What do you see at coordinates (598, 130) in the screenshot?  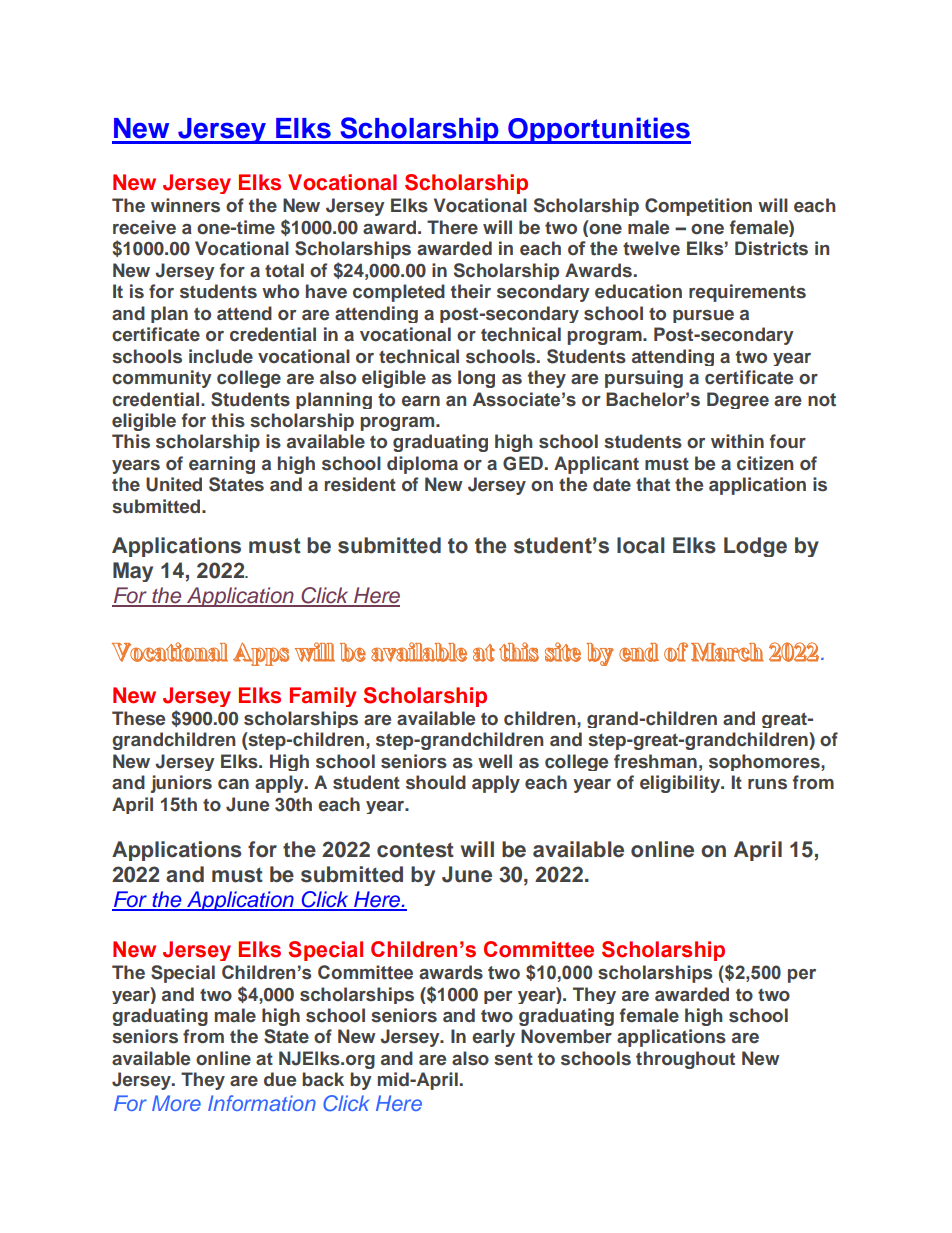 I see `Opportunities` at bounding box center [598, 130].
